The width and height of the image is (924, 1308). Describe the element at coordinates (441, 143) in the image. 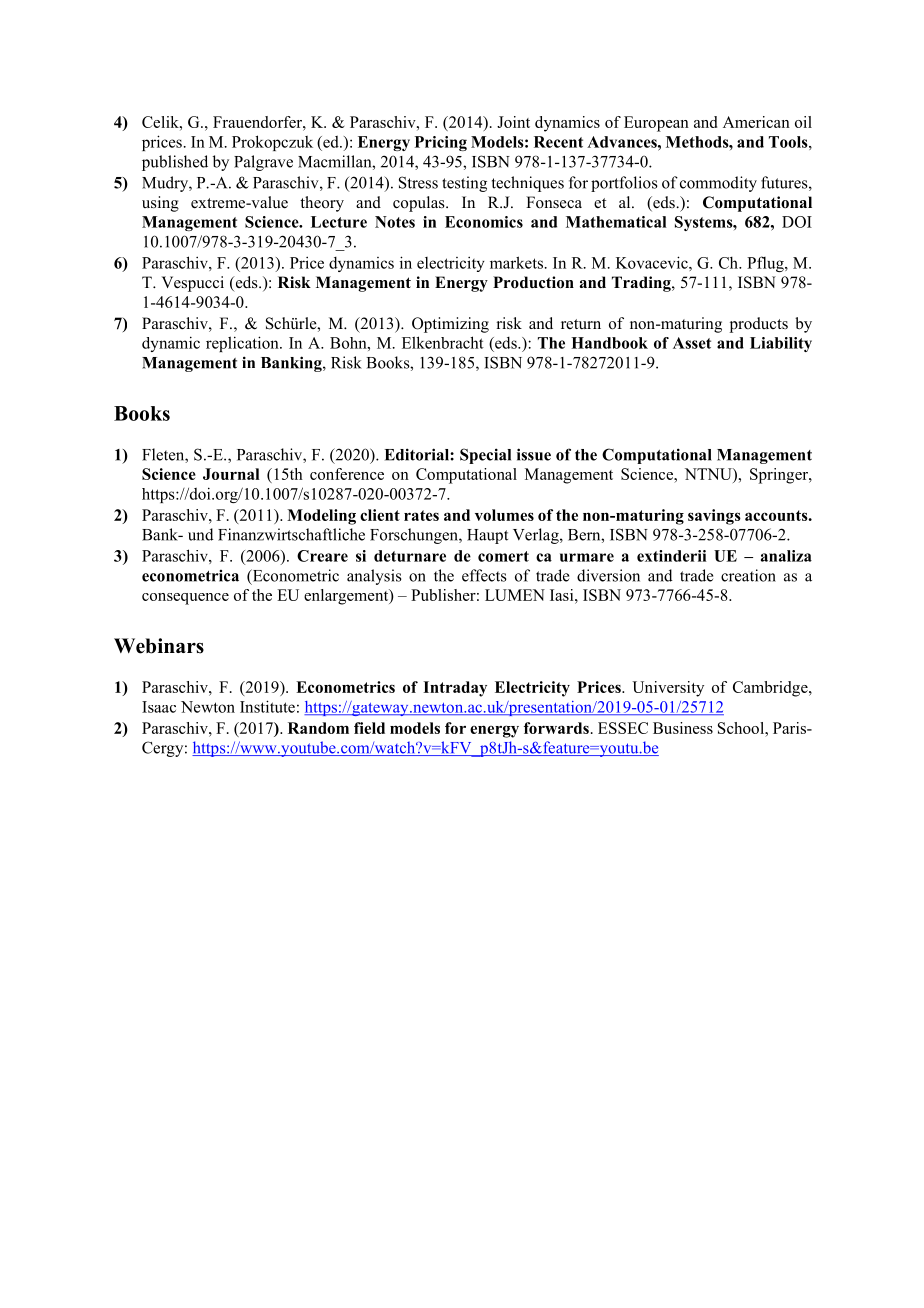

I see `Pricing` at that location.
